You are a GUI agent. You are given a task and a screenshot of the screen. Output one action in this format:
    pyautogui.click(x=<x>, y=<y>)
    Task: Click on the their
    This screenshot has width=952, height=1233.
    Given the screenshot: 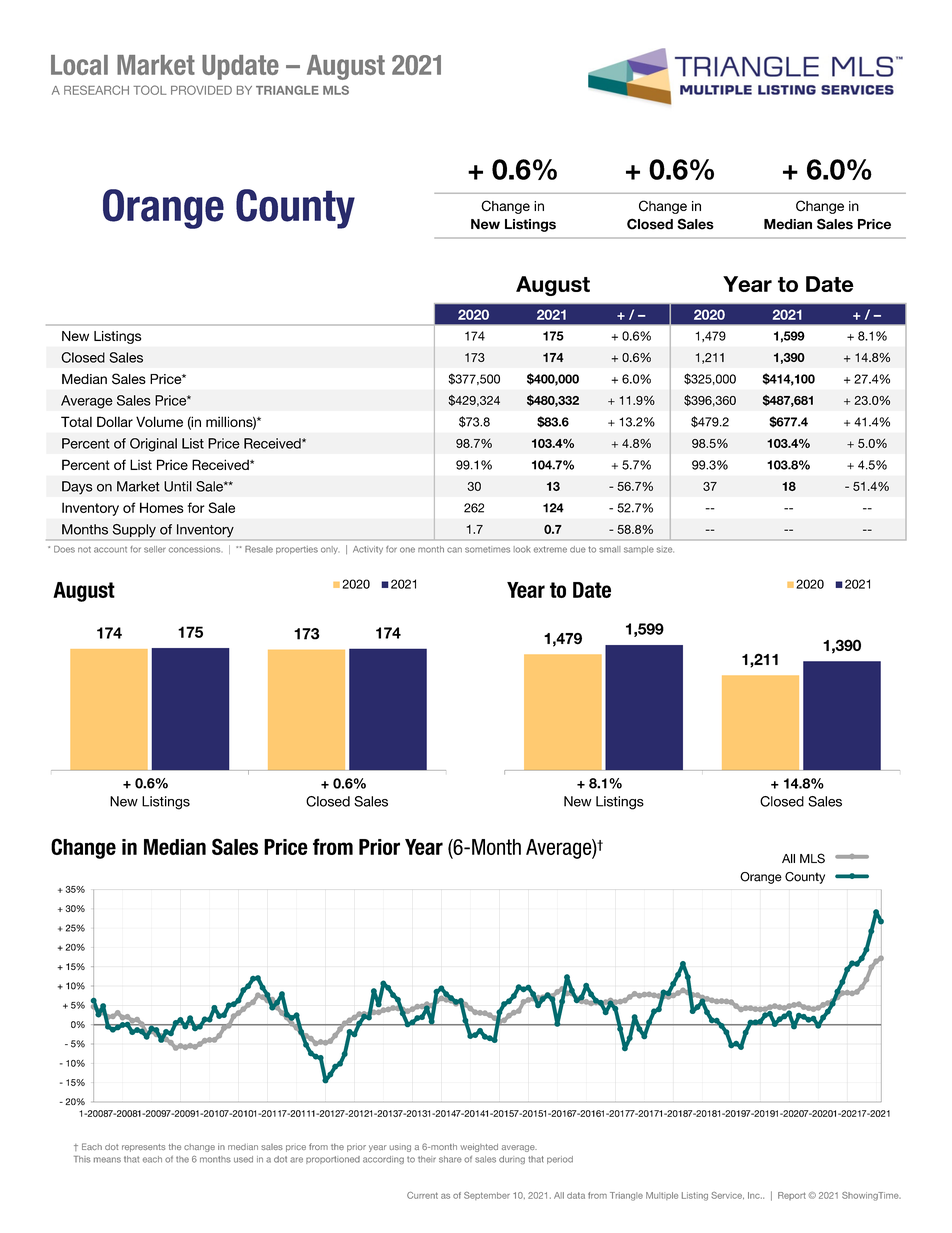 What is the action you would take?
    pyautogui.click(x=427, y=1159)
